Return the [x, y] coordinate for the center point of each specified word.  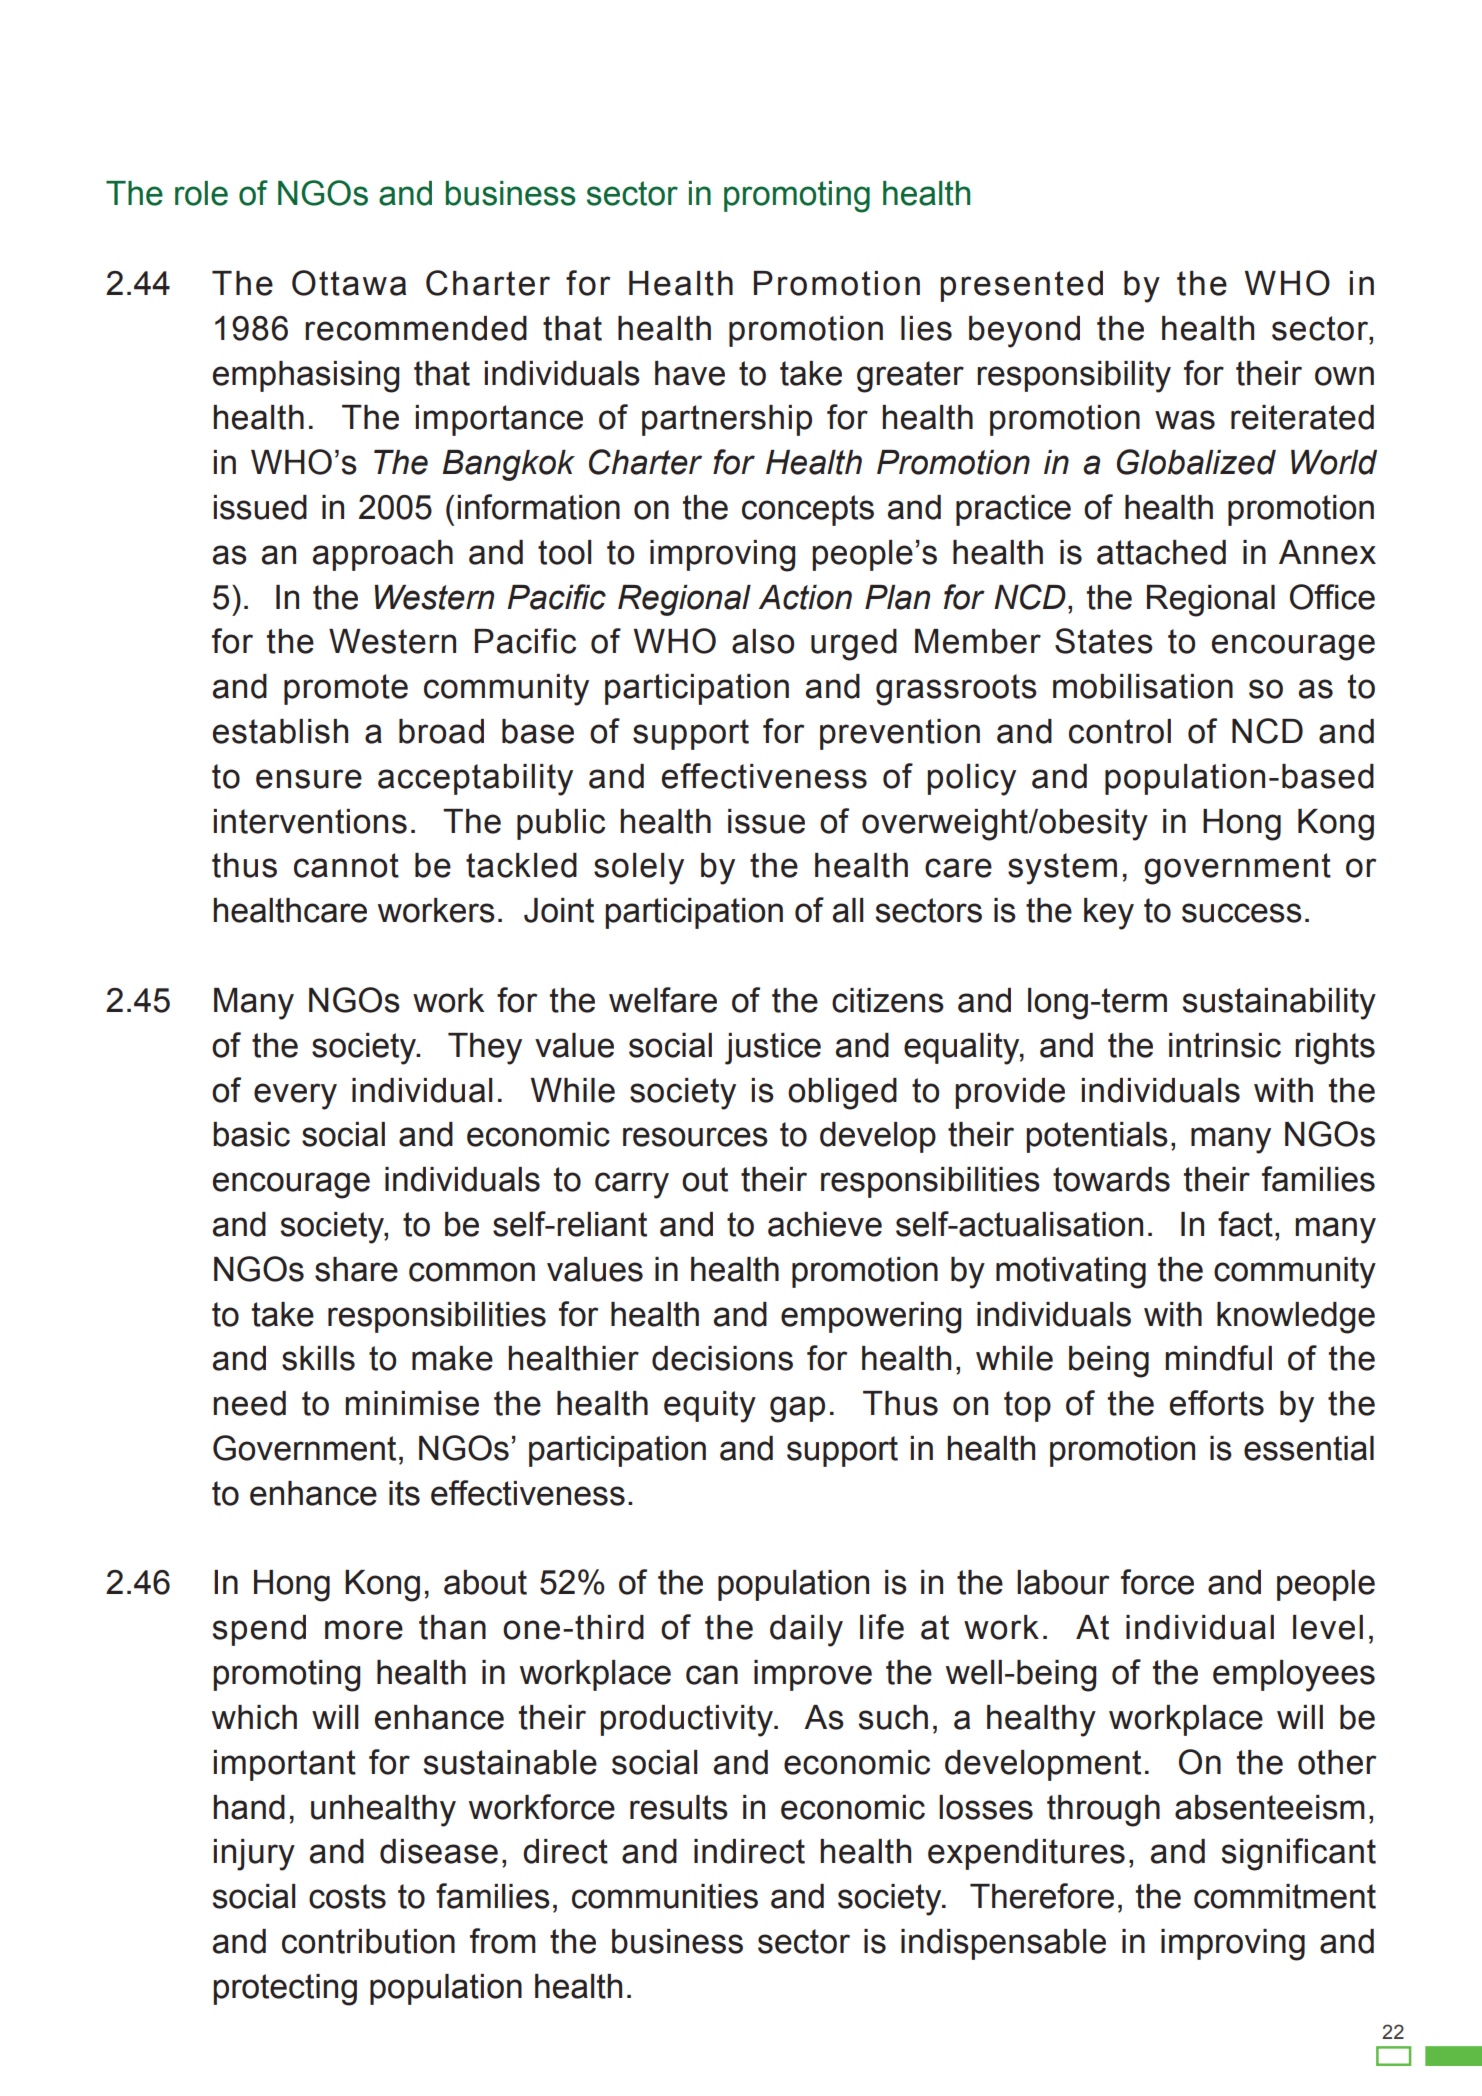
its [404, 1493]
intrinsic [1225, 1045]
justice [773, 1049]
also [763, 641]
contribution [368, 1941]
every [295, 1096]
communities [665, 1896]
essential [1309, 1448]
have [690, 373]
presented [1021, 286]
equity [710, 1407]
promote [346, 689]
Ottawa [349, 283]
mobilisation [1143, 686]
